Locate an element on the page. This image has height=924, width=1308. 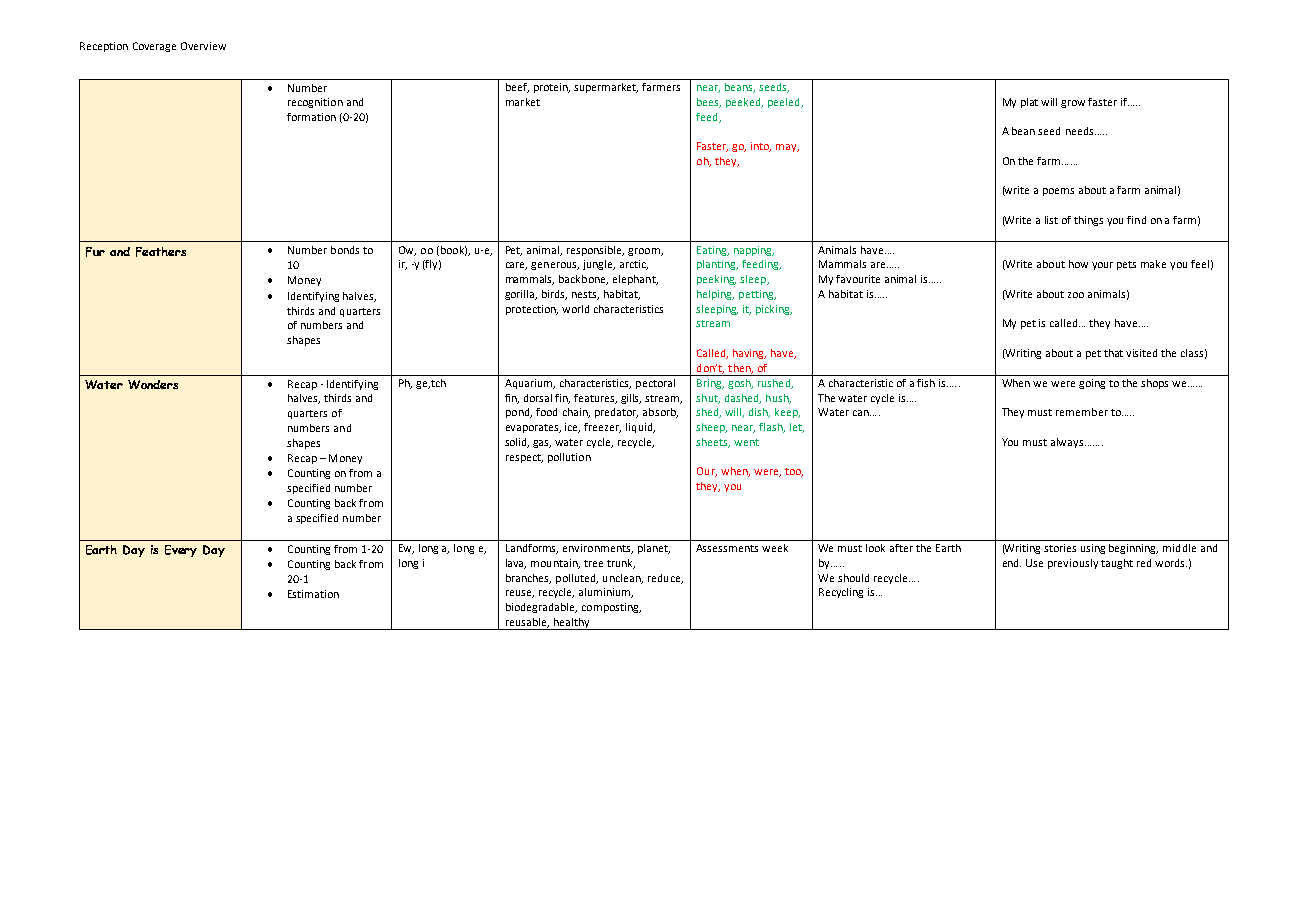
that is located at coordinates (1113, 353).
